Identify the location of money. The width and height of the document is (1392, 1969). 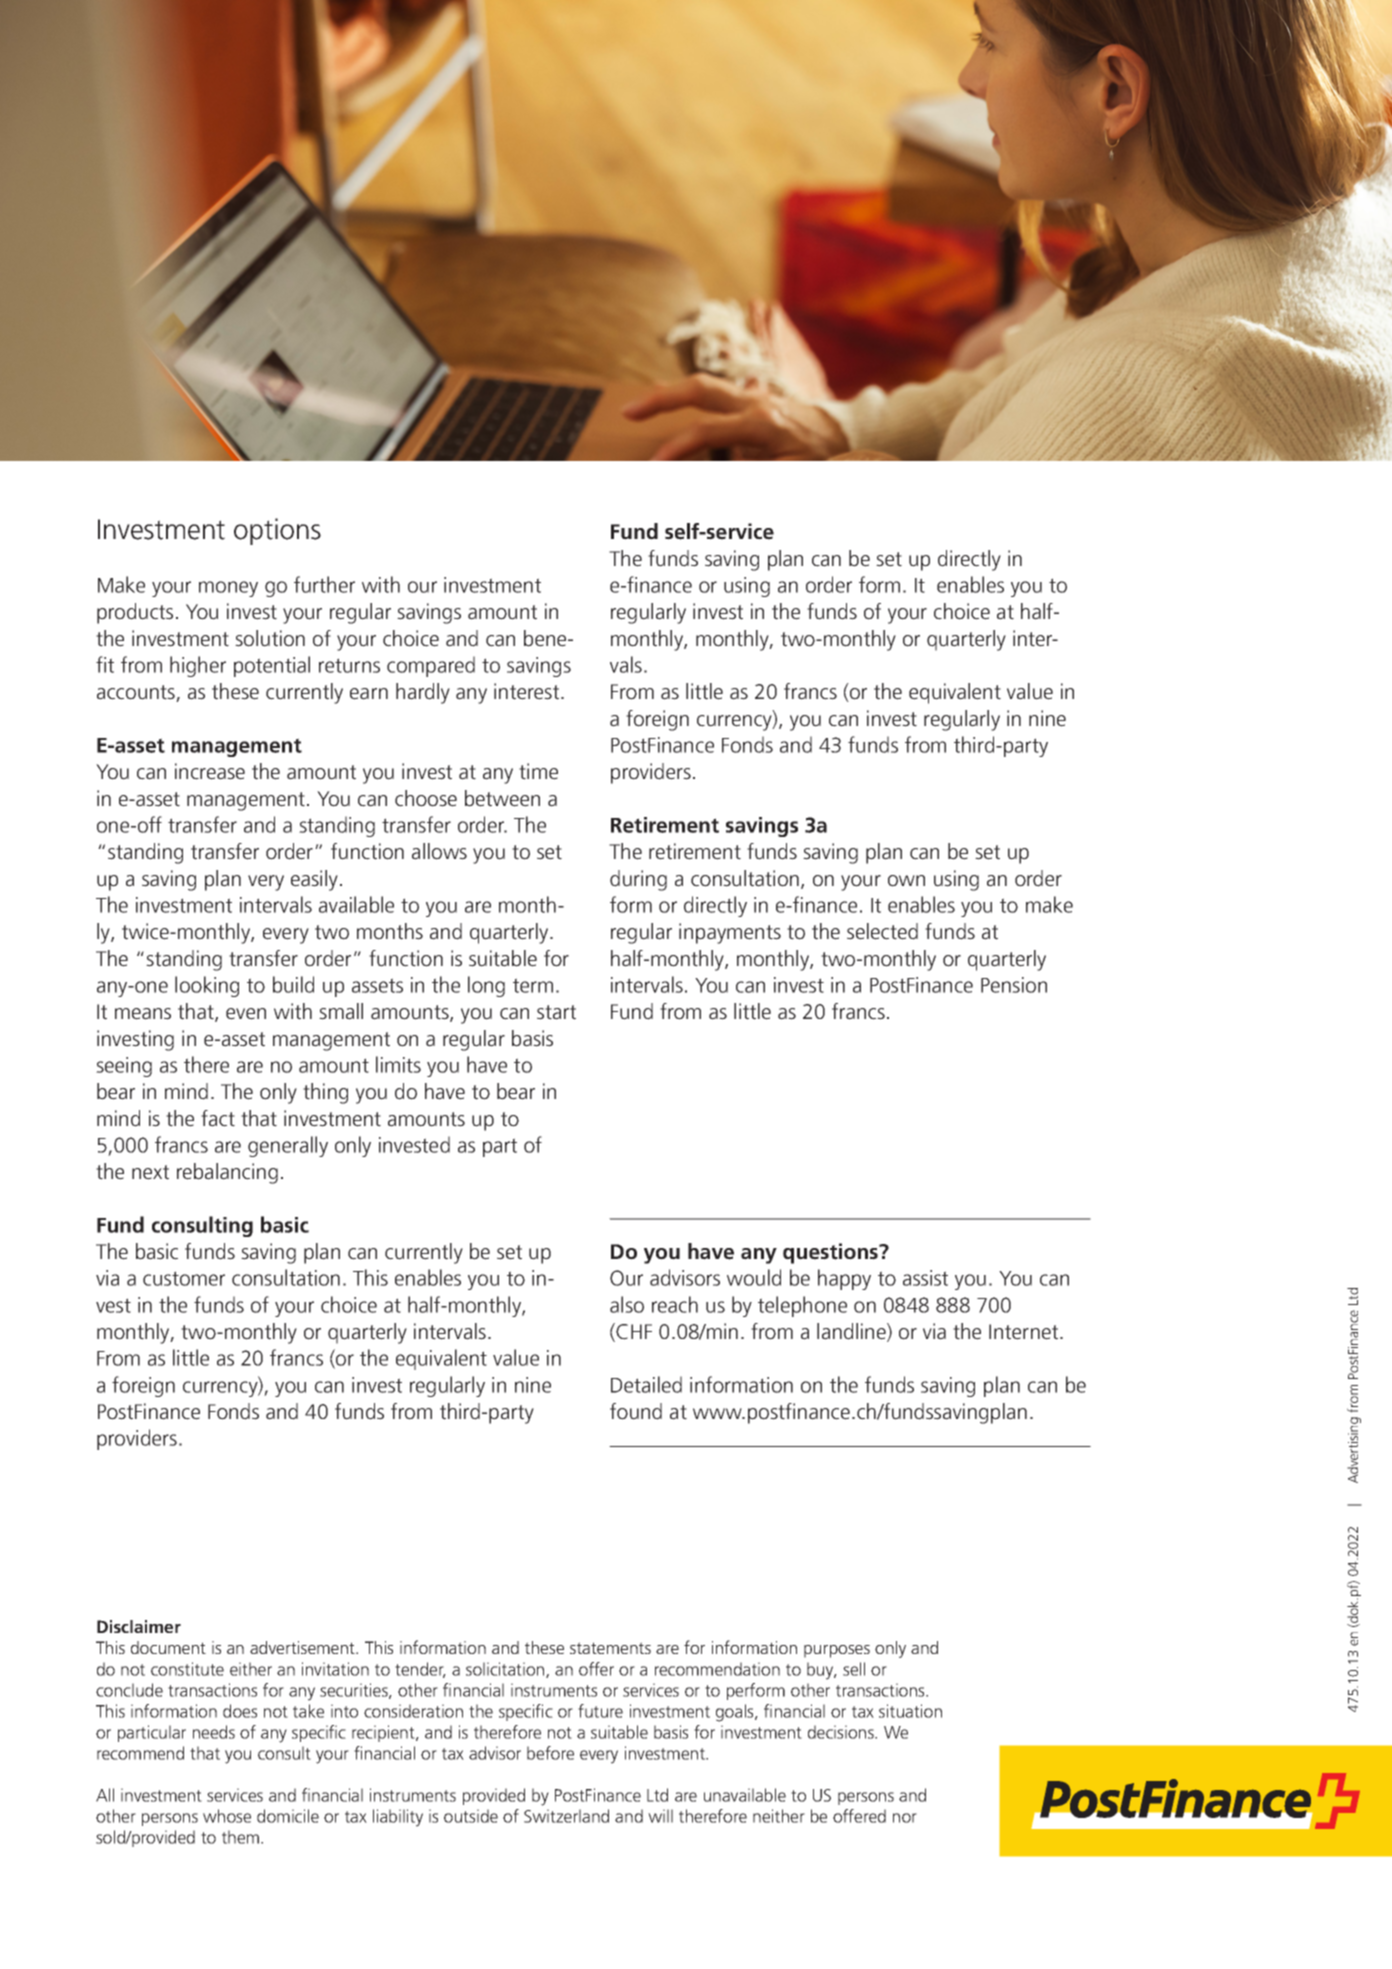
(228, 589).
